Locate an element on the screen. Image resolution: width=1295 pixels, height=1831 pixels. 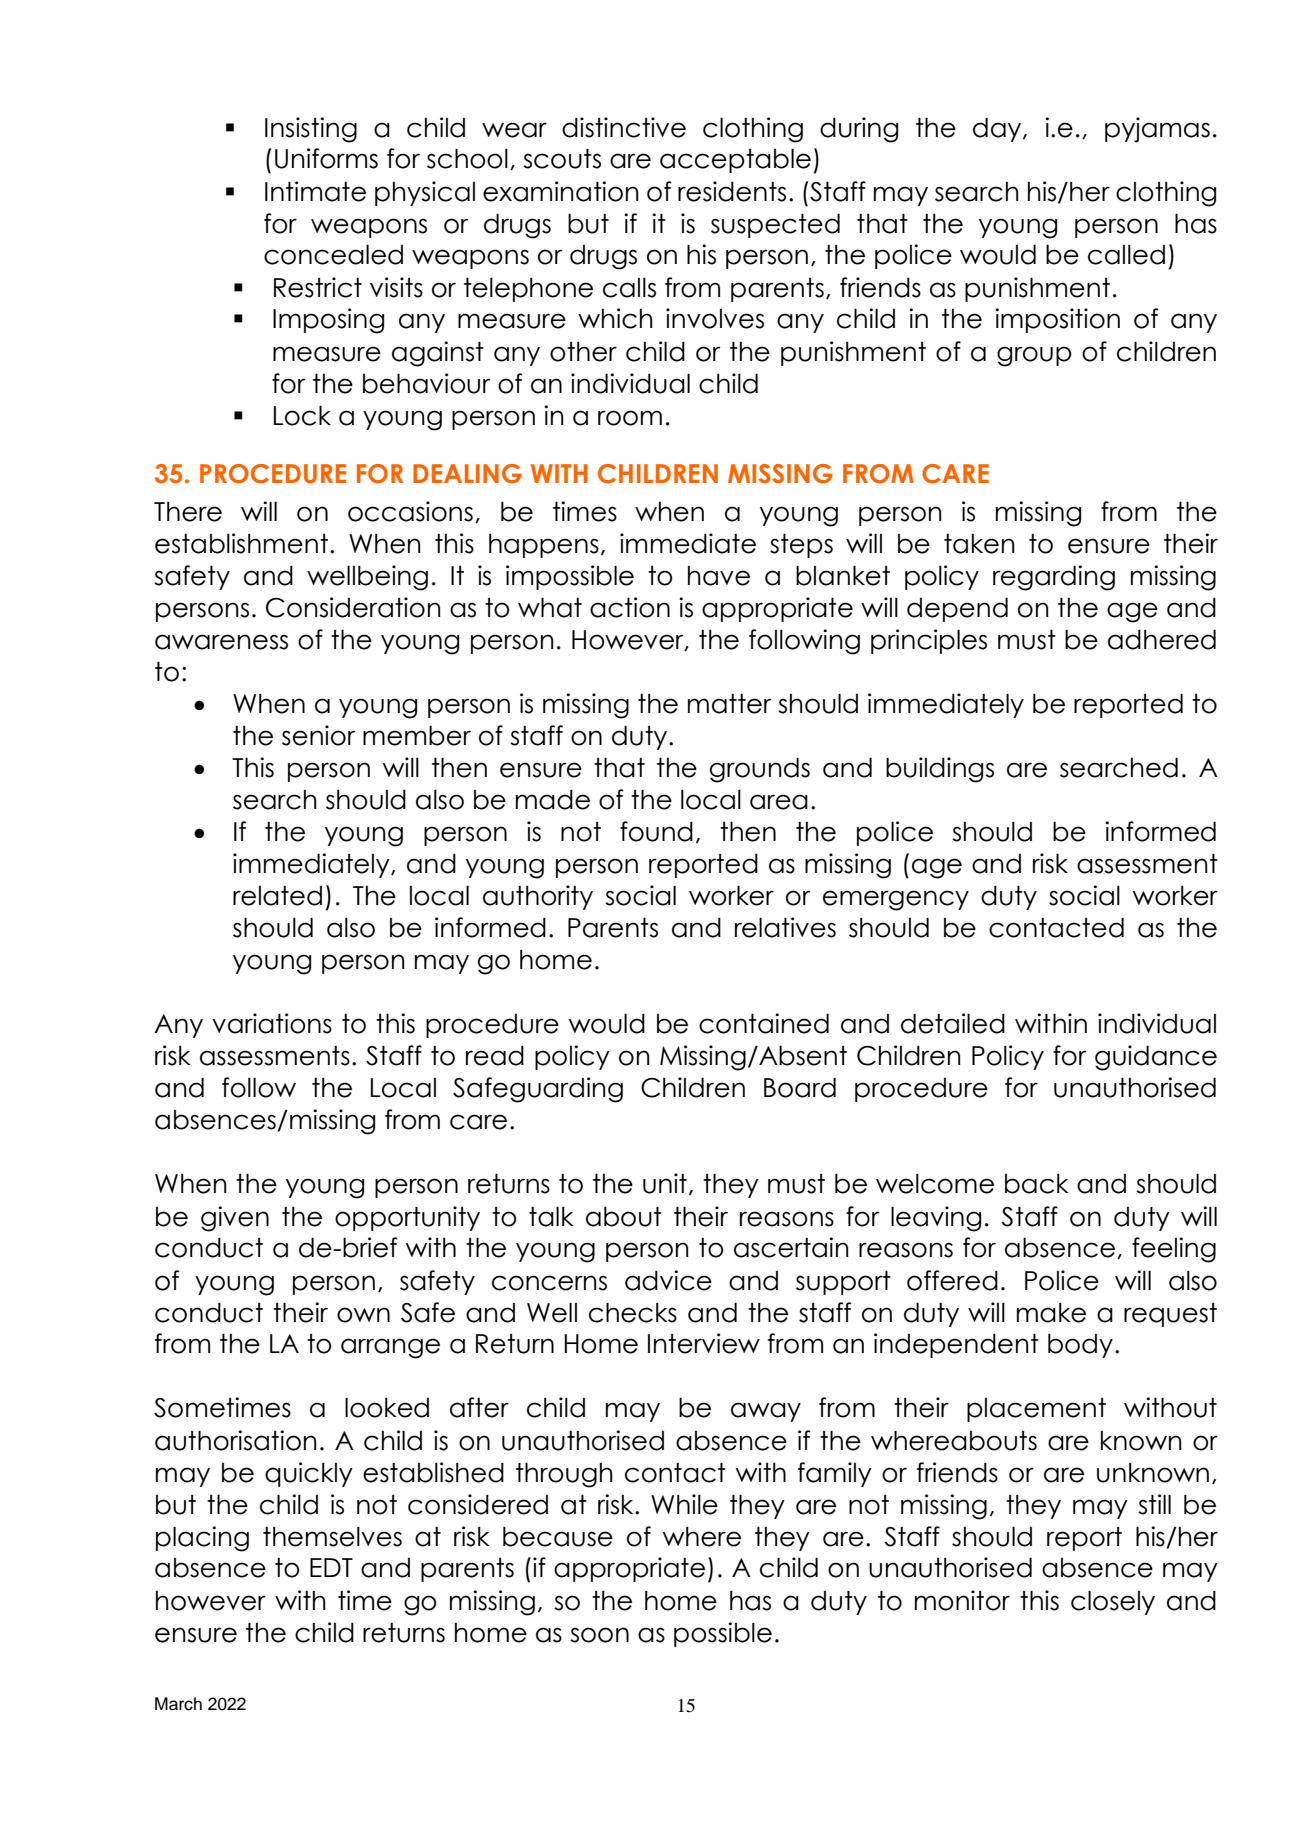
given is located at coordinates (235, 1219).
